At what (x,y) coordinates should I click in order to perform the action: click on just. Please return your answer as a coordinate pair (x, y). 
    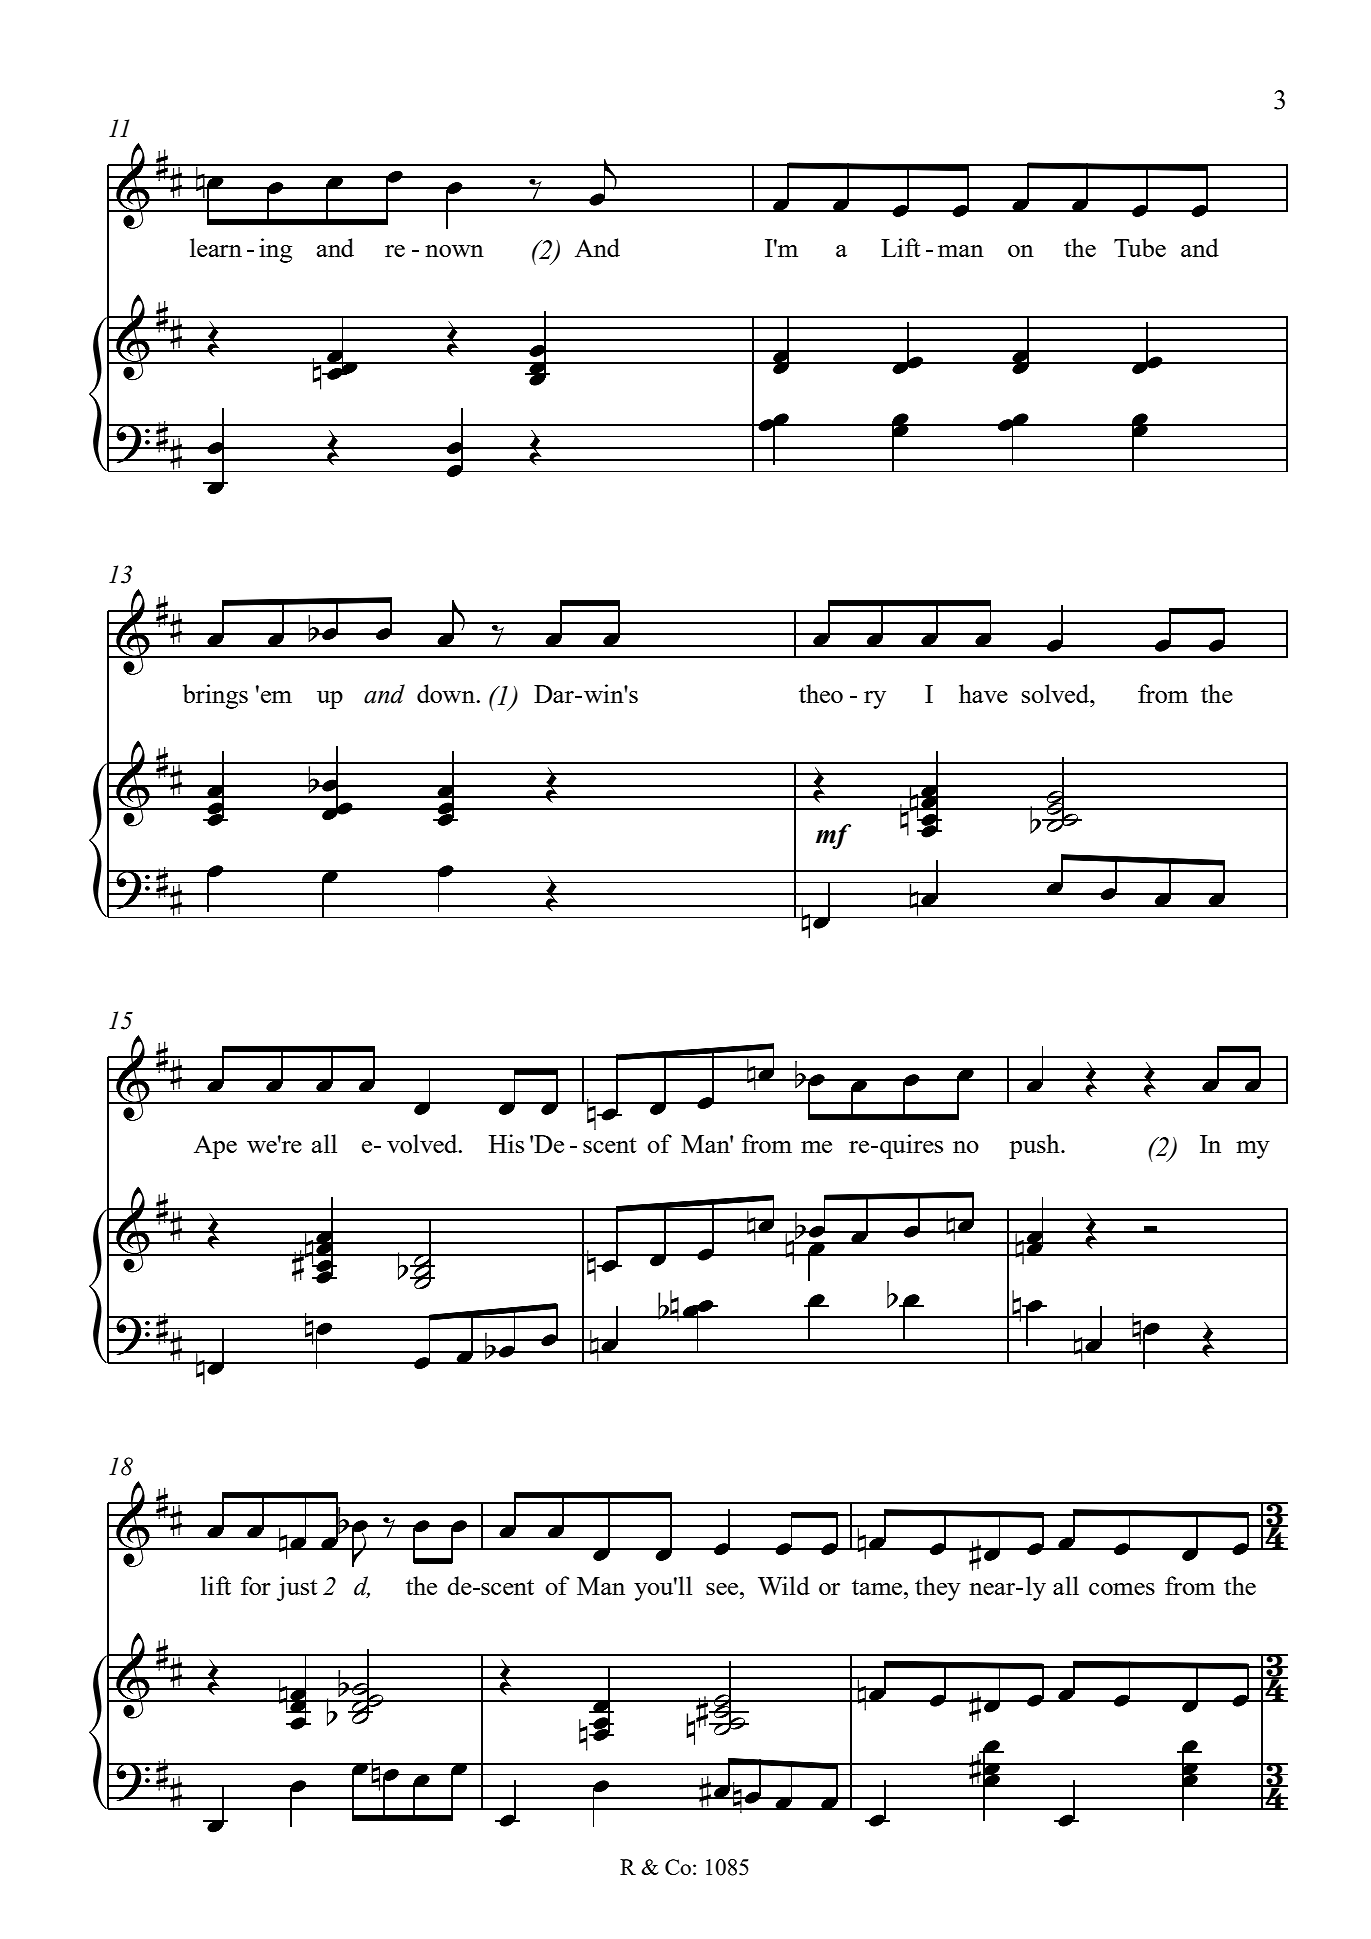
    Looking at the image, I should click on (297, 1588).
